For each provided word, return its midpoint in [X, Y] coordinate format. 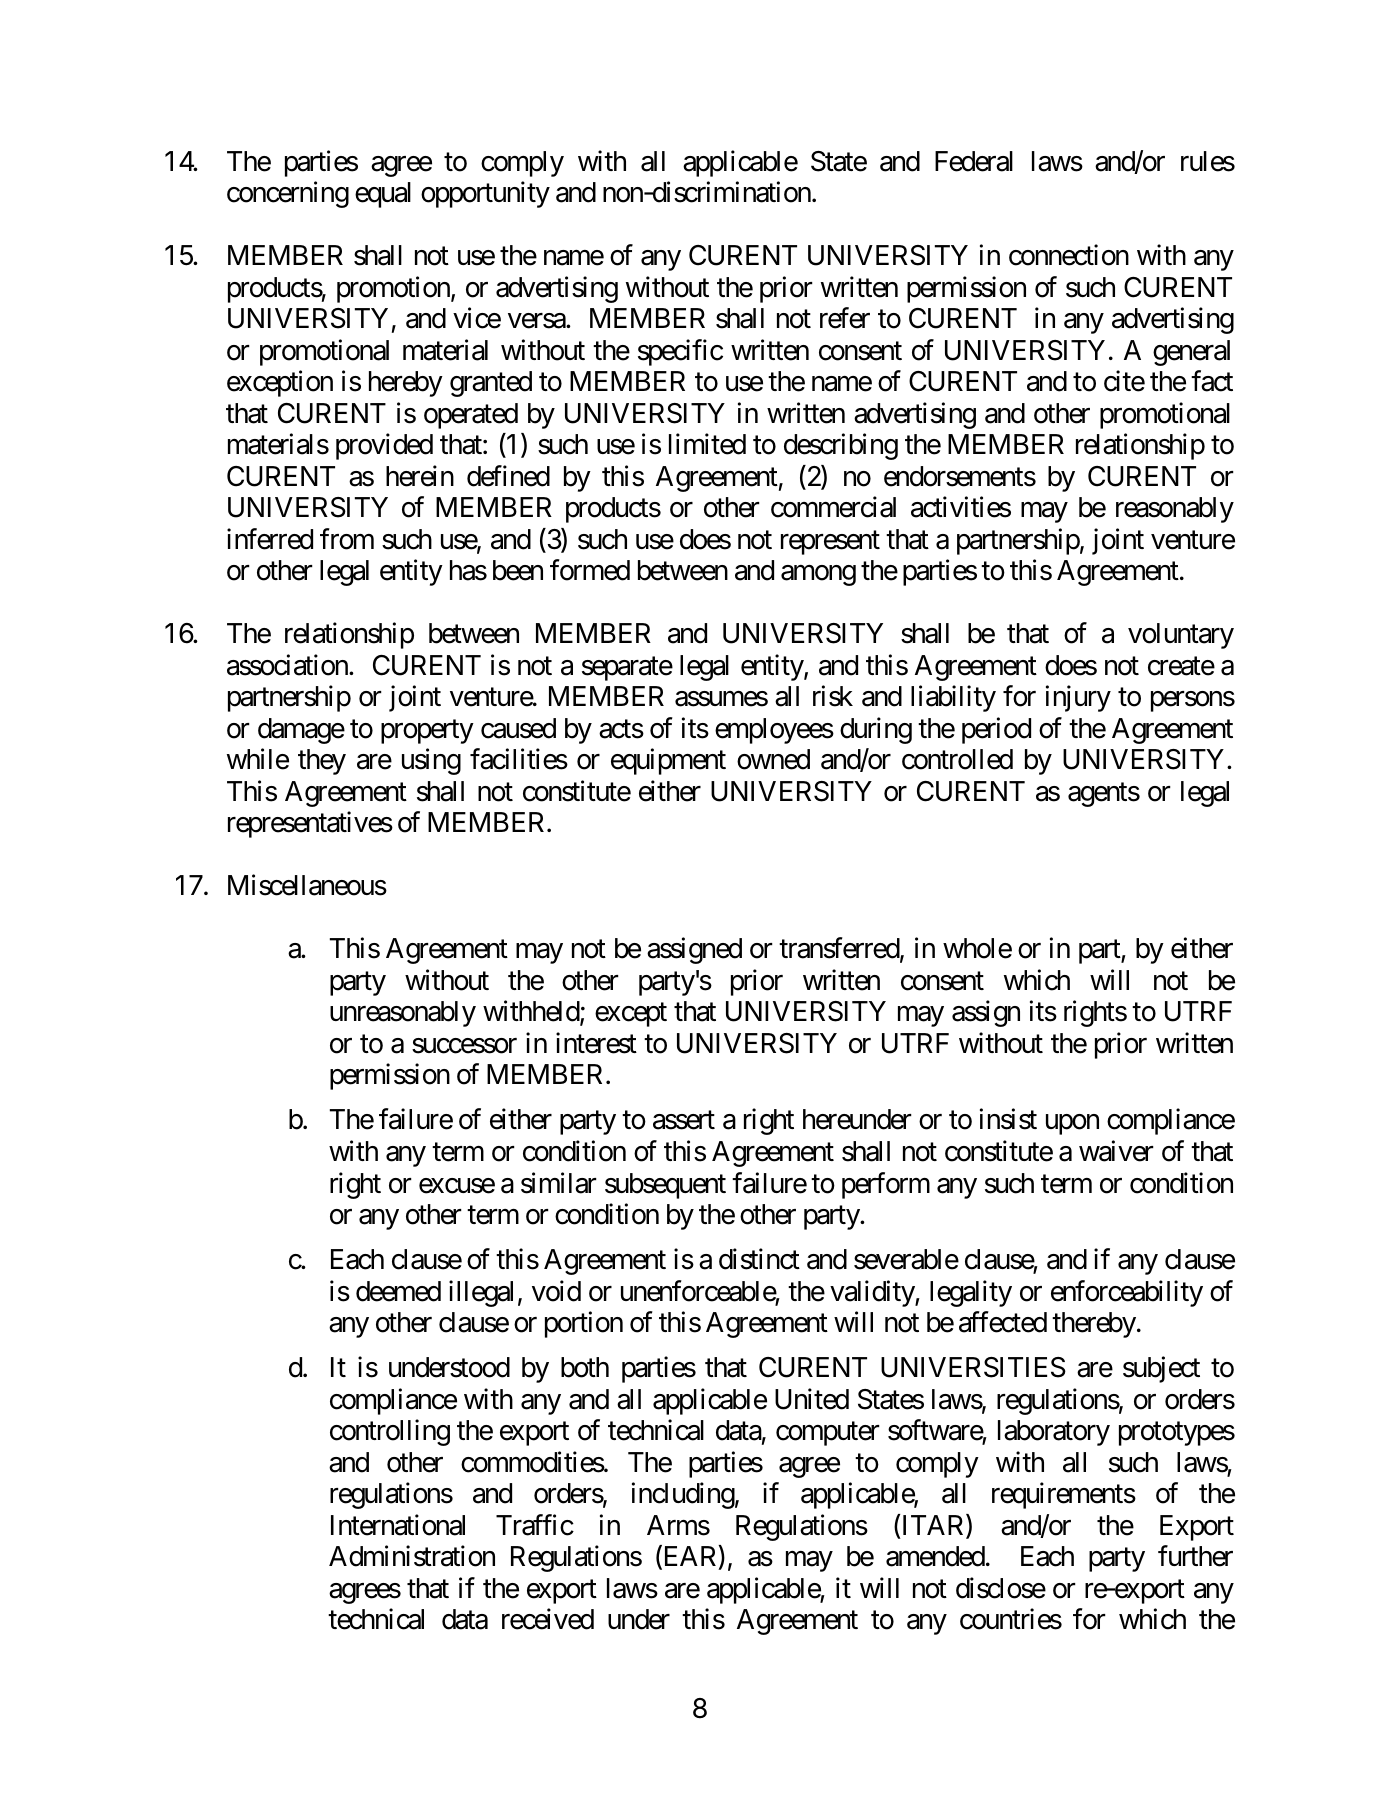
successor [464, 1046]
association [288, 665]
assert [684, 1121]
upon [1072, 1125]
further [1195, 1556]
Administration [412, 1556]
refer [845, 318]
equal [383, 195]
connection [1069, 255]
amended [935, 1556]
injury [1078, 699]
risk [833, 696]
